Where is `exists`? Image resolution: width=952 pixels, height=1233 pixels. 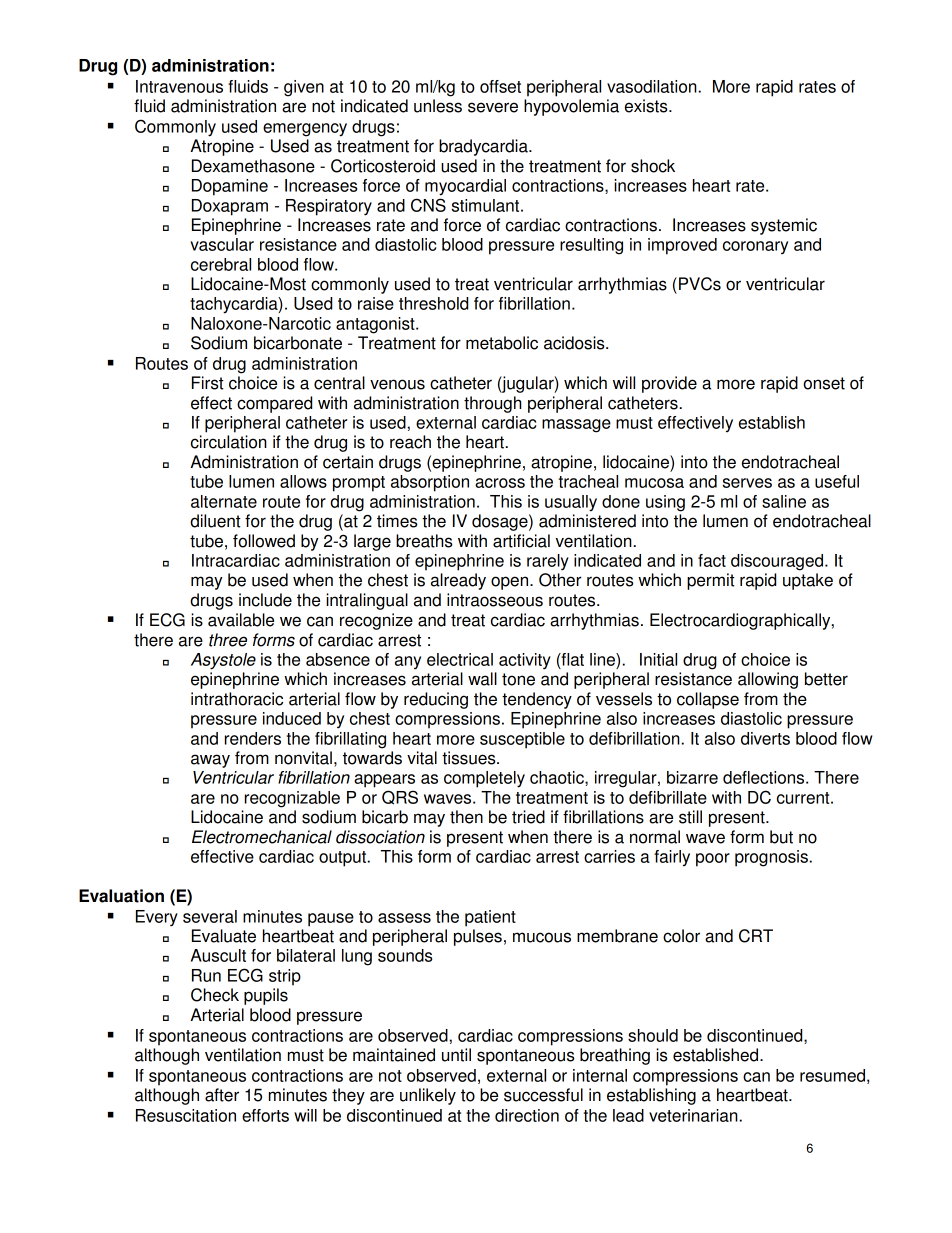
exists is located at coordinates (647, 106).
